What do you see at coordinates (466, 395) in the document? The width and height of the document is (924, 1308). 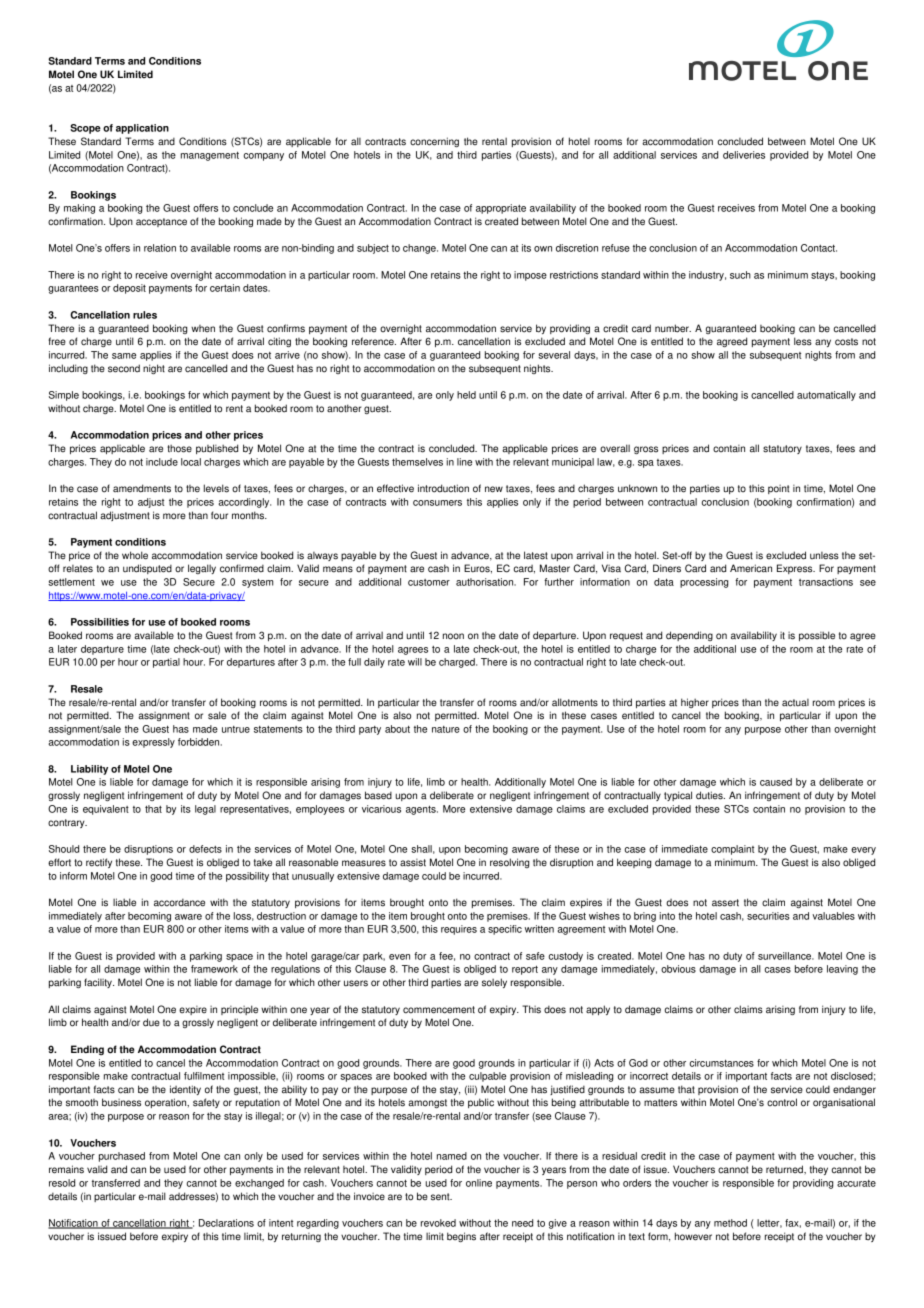 I see `held` at bounding box center [466, 395].
